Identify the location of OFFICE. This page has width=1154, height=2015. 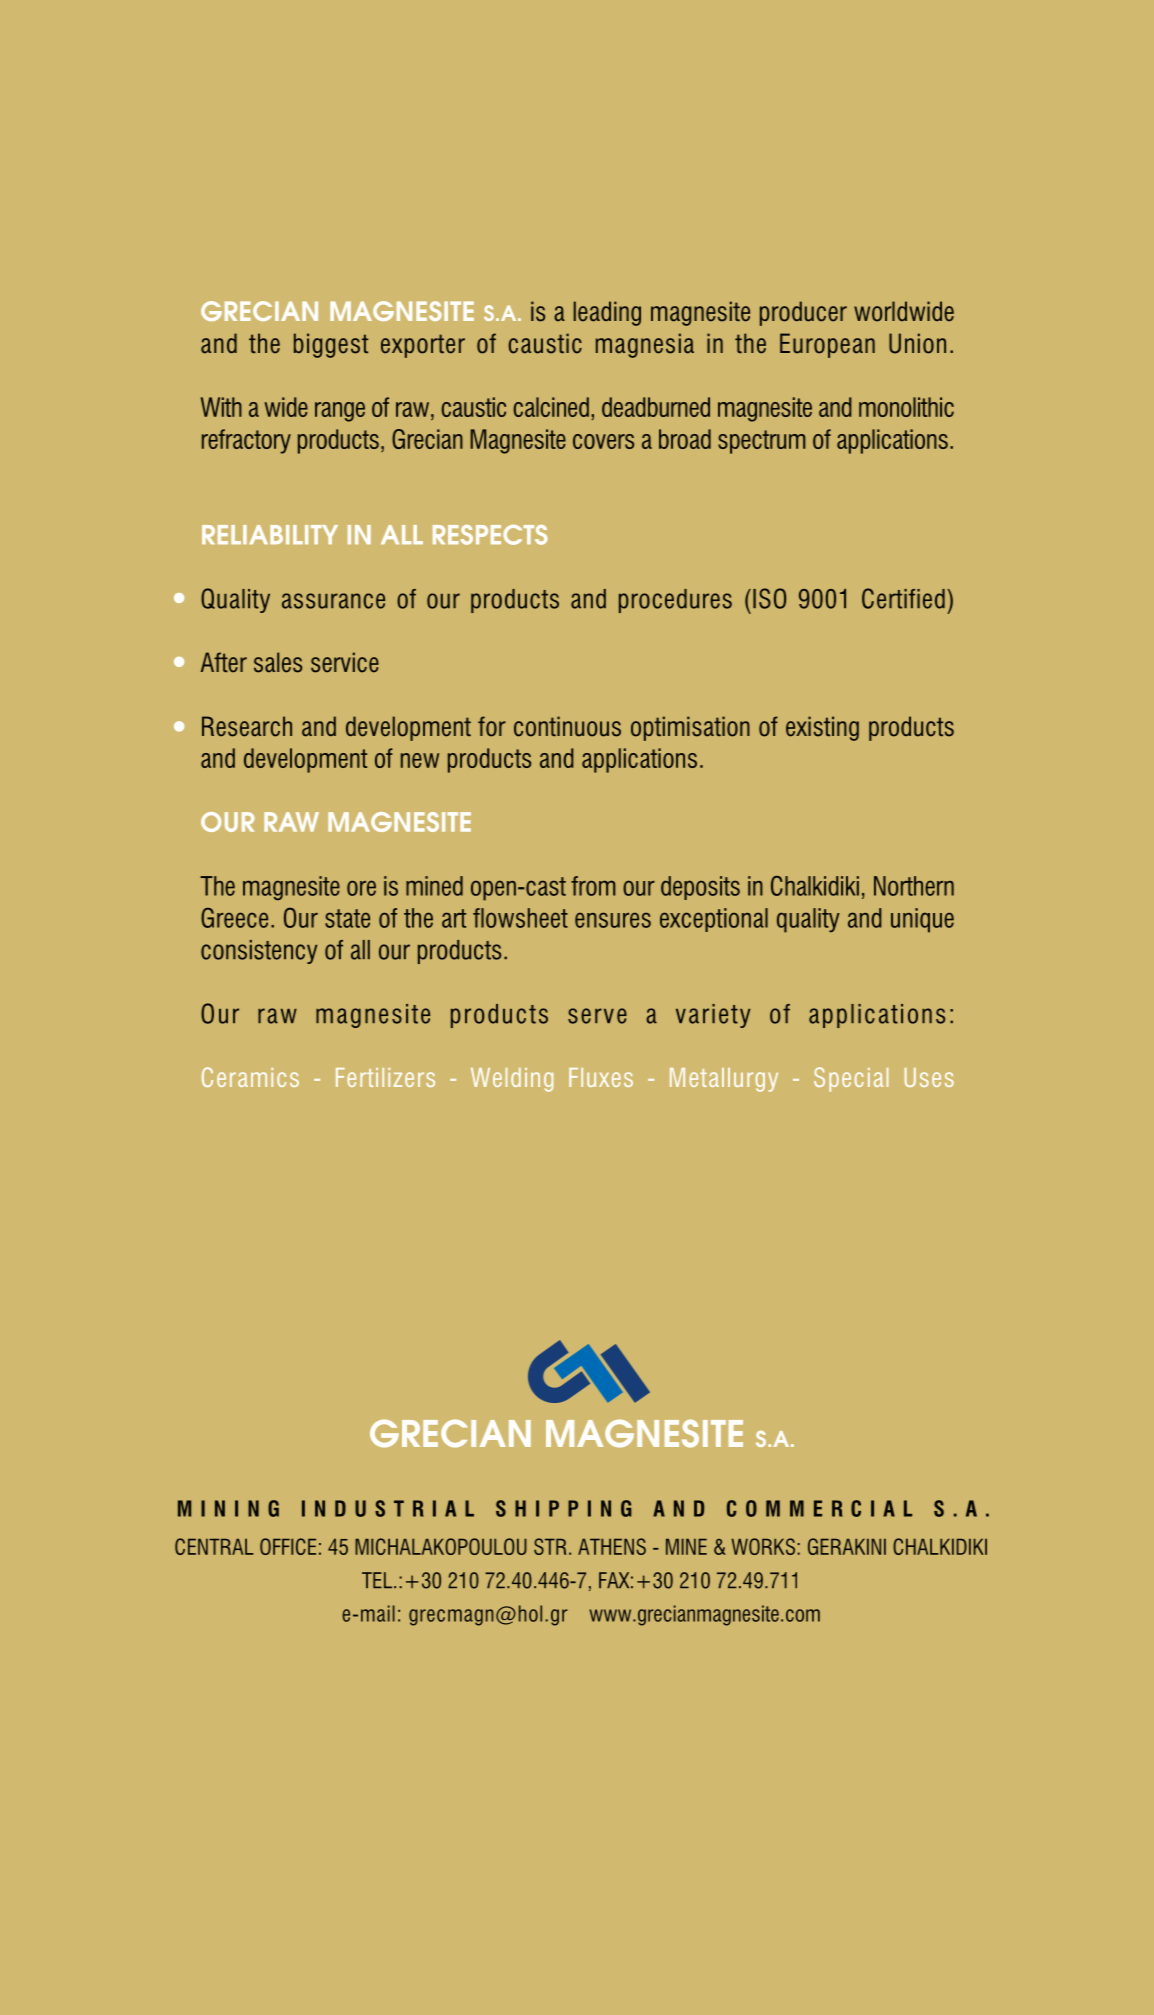
(288, 1546).
